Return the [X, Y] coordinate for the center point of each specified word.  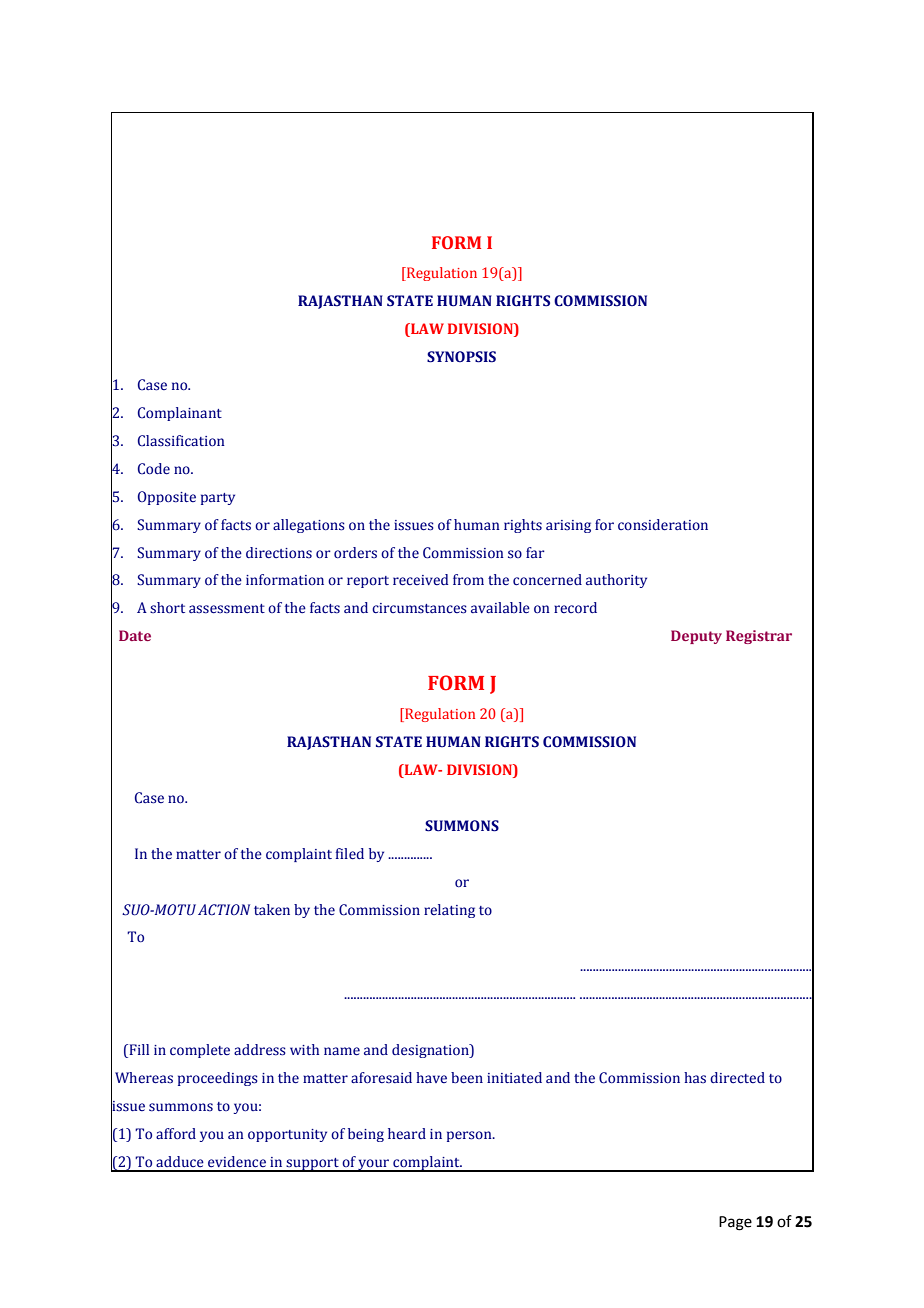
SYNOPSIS [461, 357]
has [695, 1078]
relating [449, 911]
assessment [227, 609]
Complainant [180, 414]
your [374, 1165]
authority [616, 581]
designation [431, 1051]
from [468, 579]
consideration [663, 525]
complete [200, 1051]
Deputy [696, 637]
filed [350, 854]
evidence [237, 1162]
